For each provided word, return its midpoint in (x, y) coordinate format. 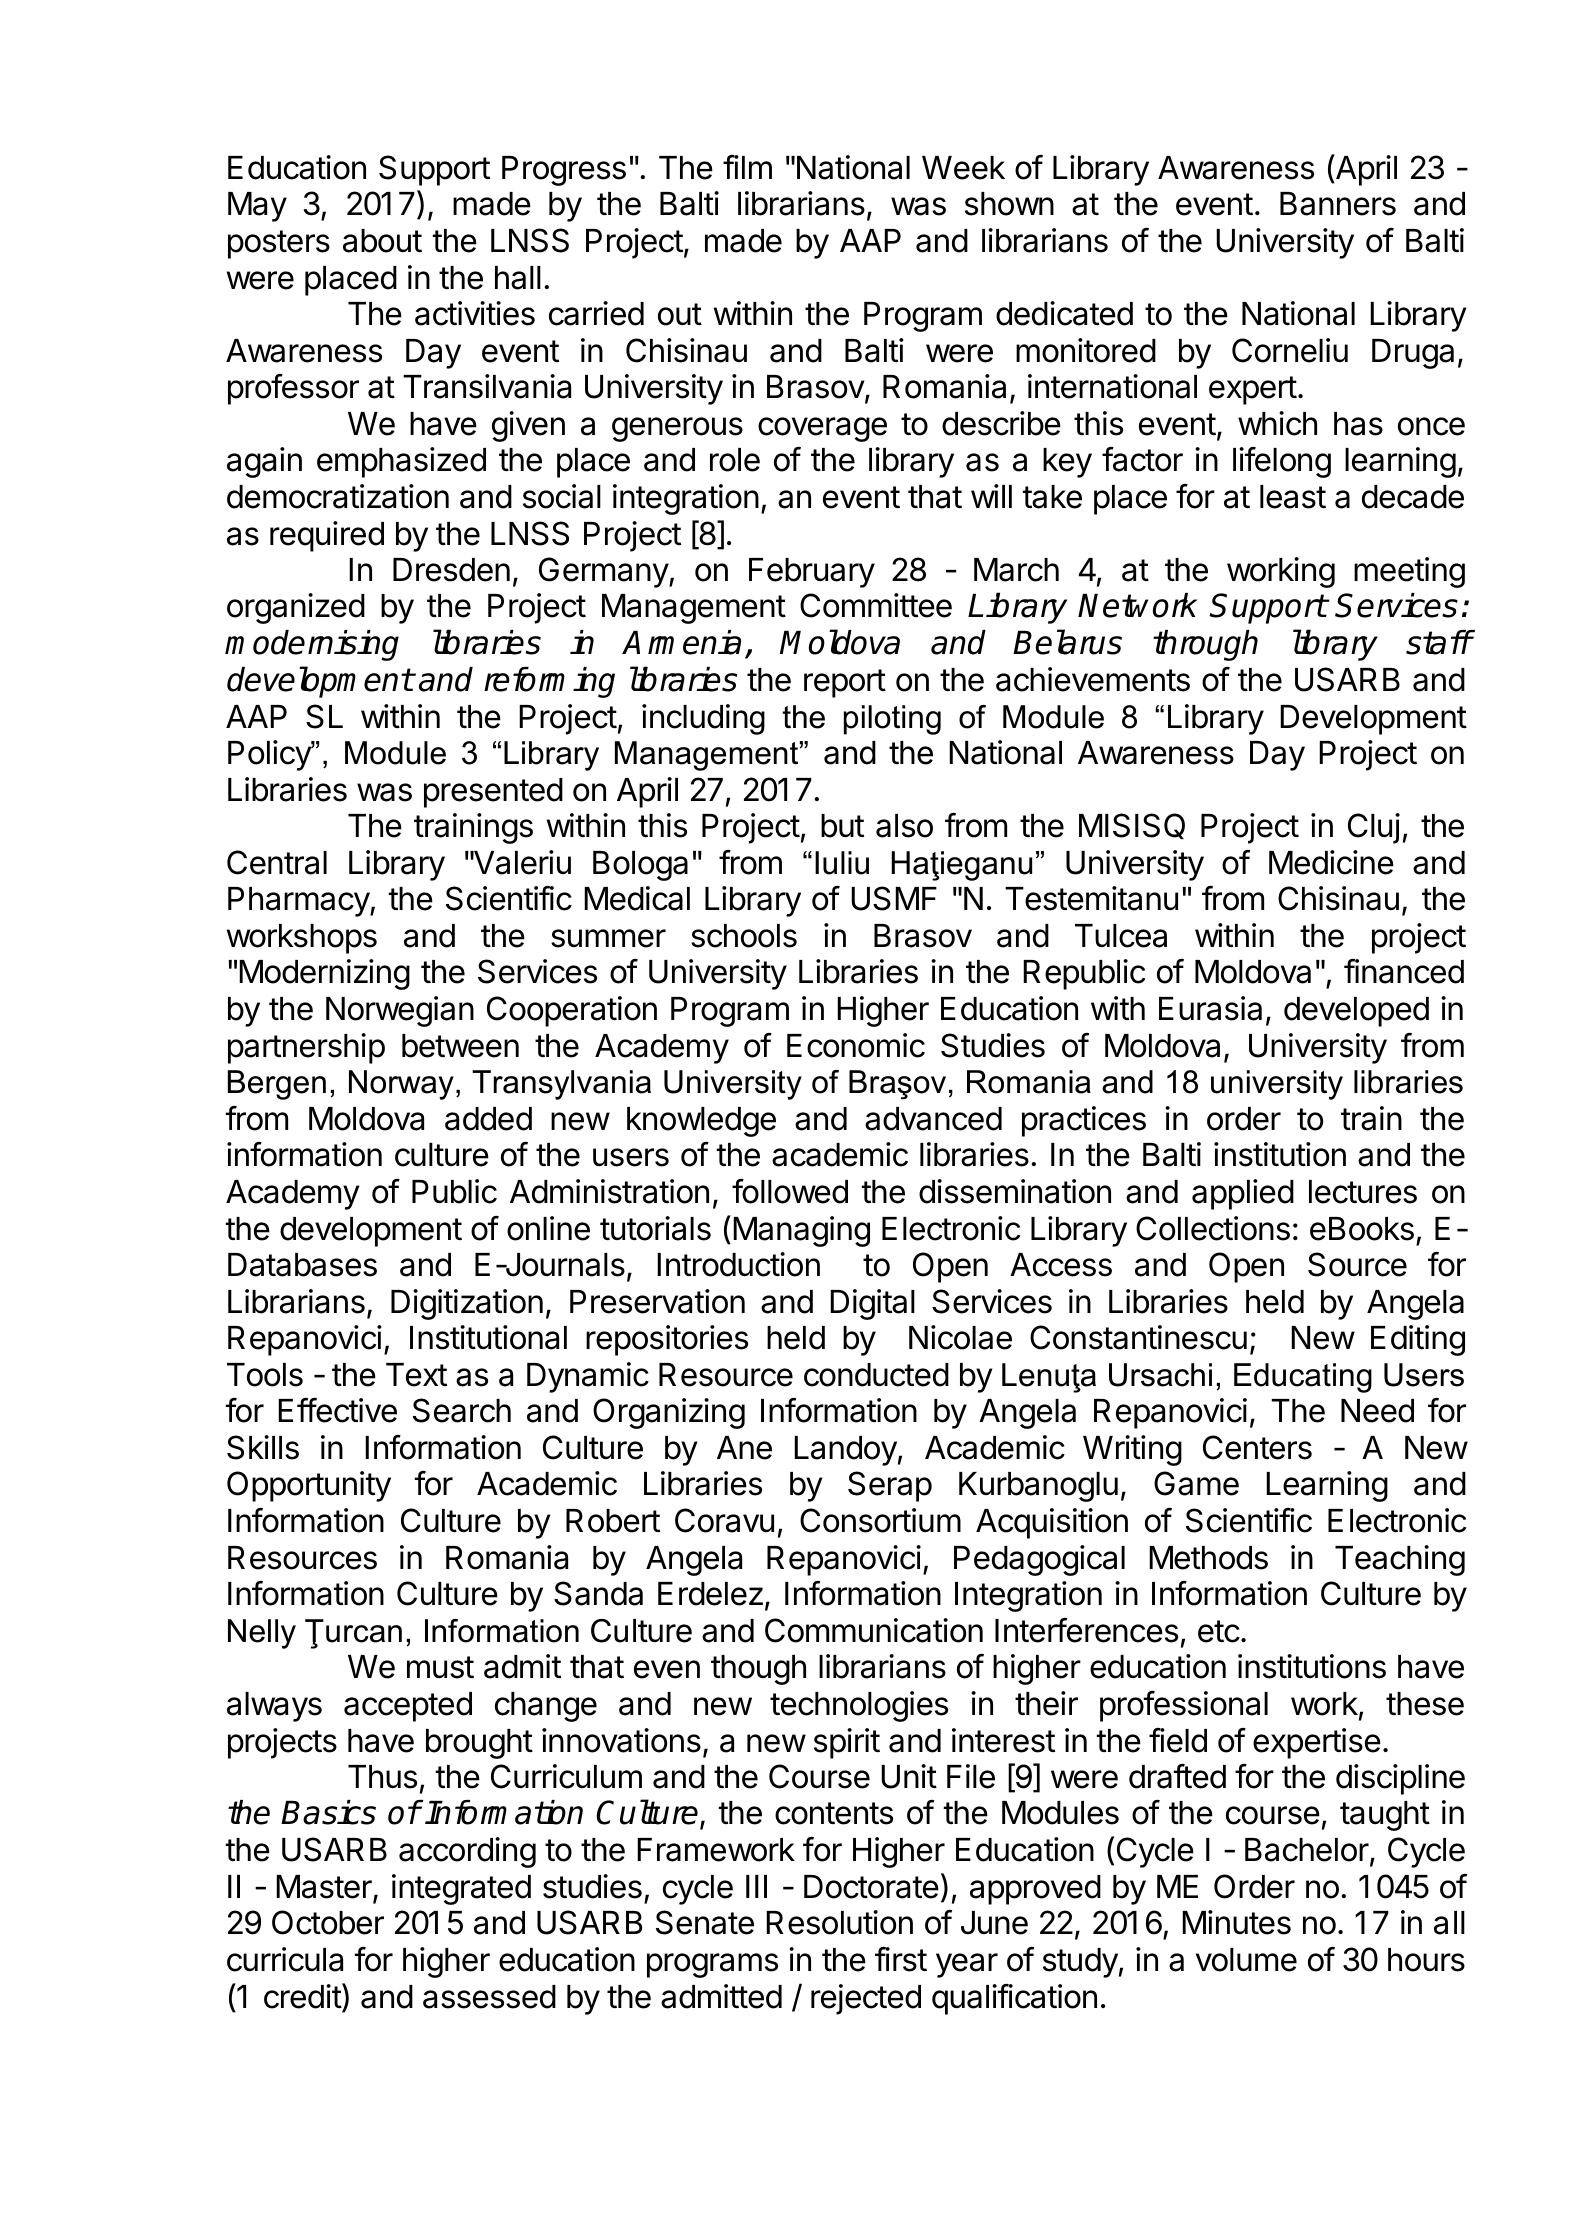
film (747, 167)
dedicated (1064, 313)
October (328, 1922)
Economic (856, 1045)
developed (1356, 1012)
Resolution (839, 1922)
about (382, 241)
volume (1246, 1960)
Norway (401, 1085)
